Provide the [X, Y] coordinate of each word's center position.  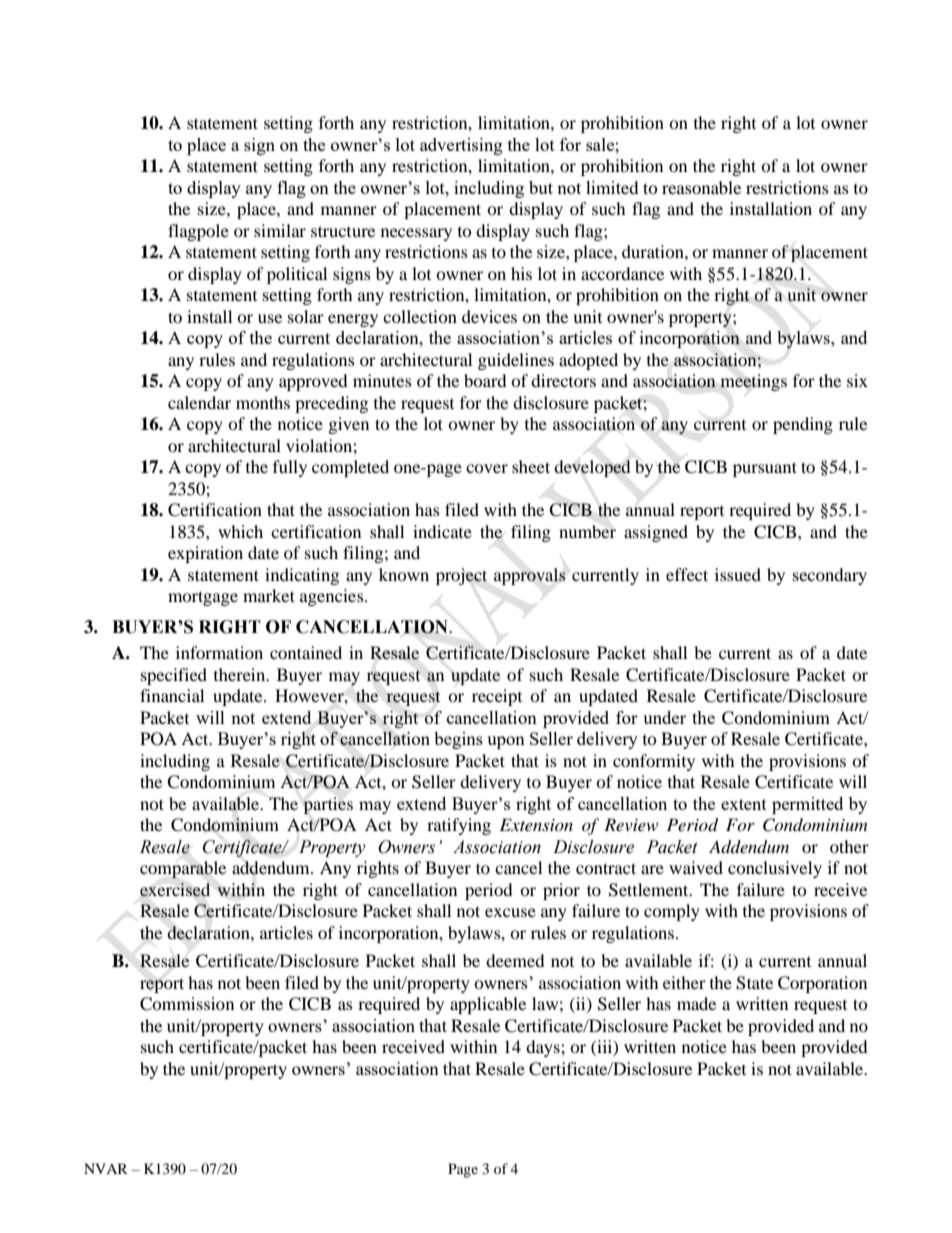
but [541, 187]
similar [280, 230]
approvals [530, 576]
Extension [536, 824]
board [485, 380]
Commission [187, 1004]
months [263, 402]
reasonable [701, 187]
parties [328, 805]
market [269, 595]
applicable [488, 1005]
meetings [753, 382]
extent [744, 804]
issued [738, 574]
